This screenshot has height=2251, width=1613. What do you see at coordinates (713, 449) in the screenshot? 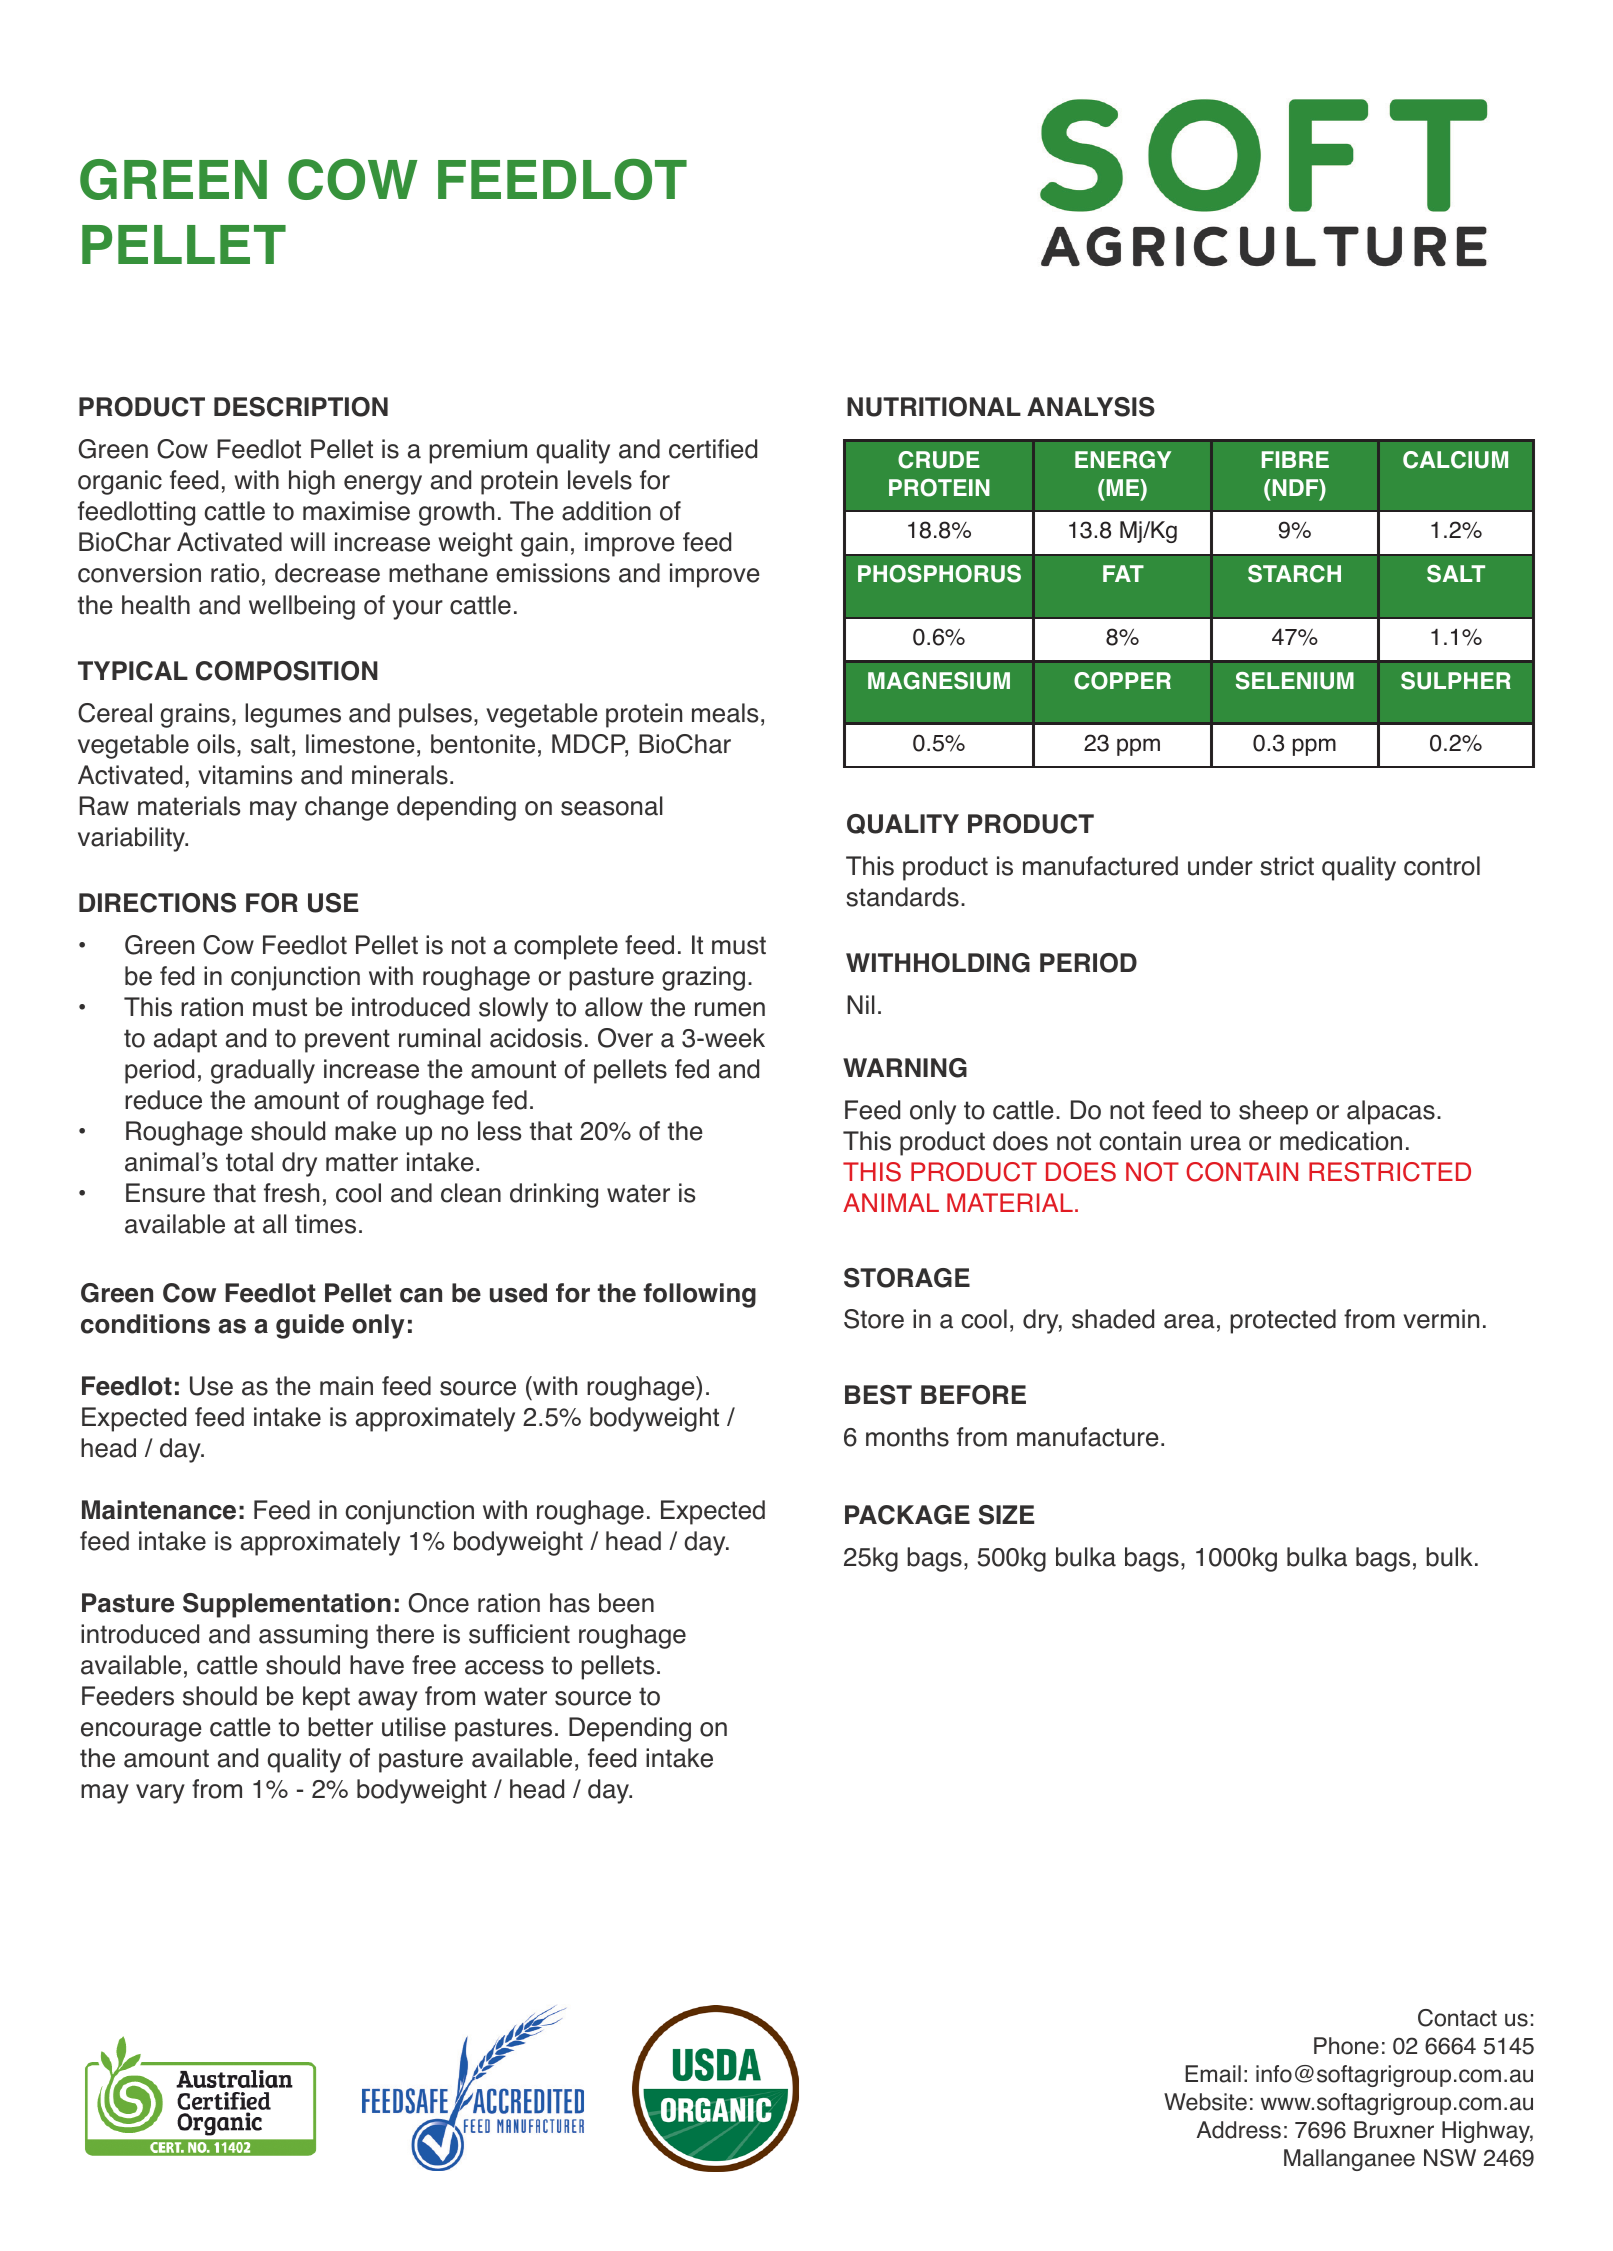
I see `certified` at bounding box center [713, 449].
